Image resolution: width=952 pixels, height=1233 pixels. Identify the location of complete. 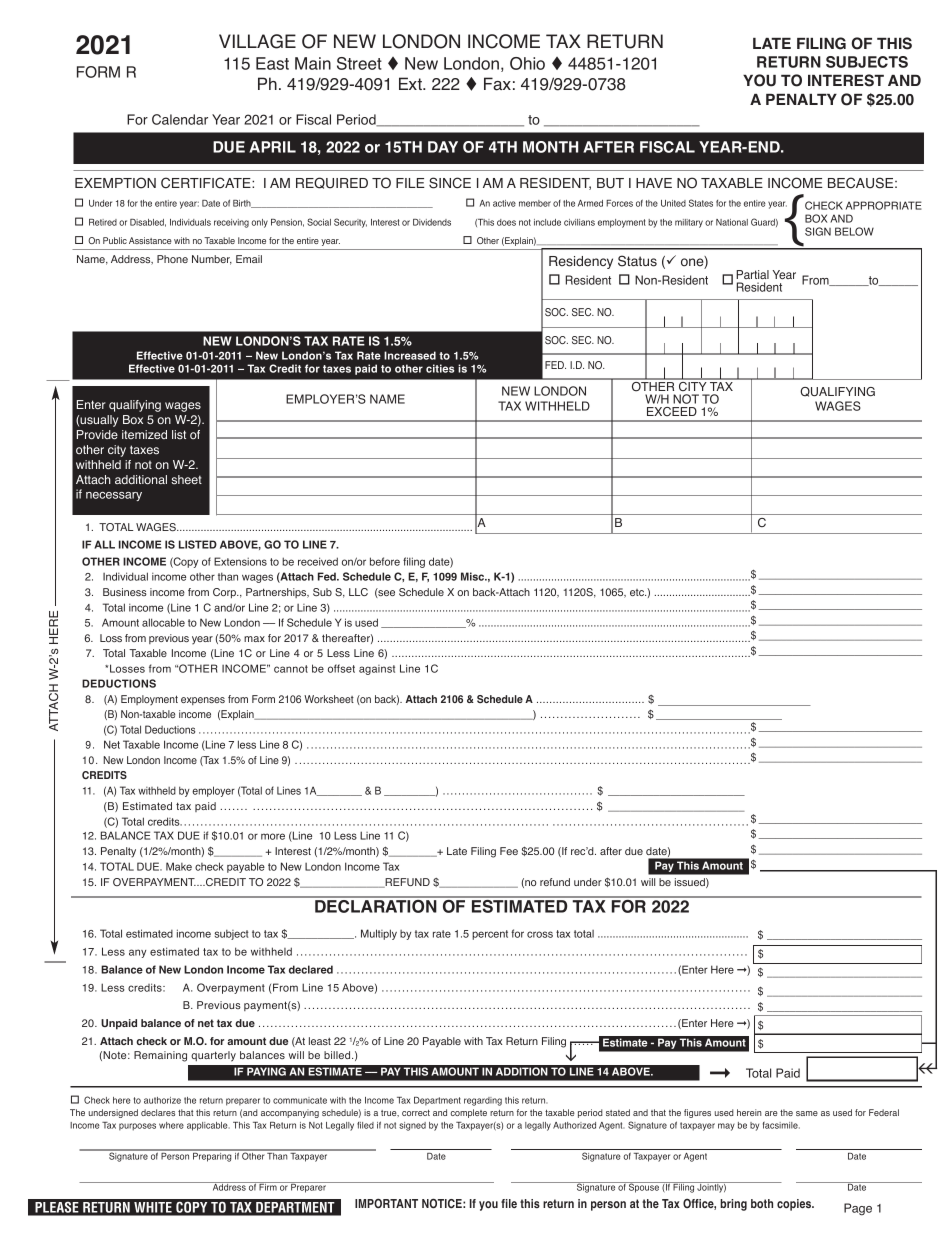
(468, 1113).
